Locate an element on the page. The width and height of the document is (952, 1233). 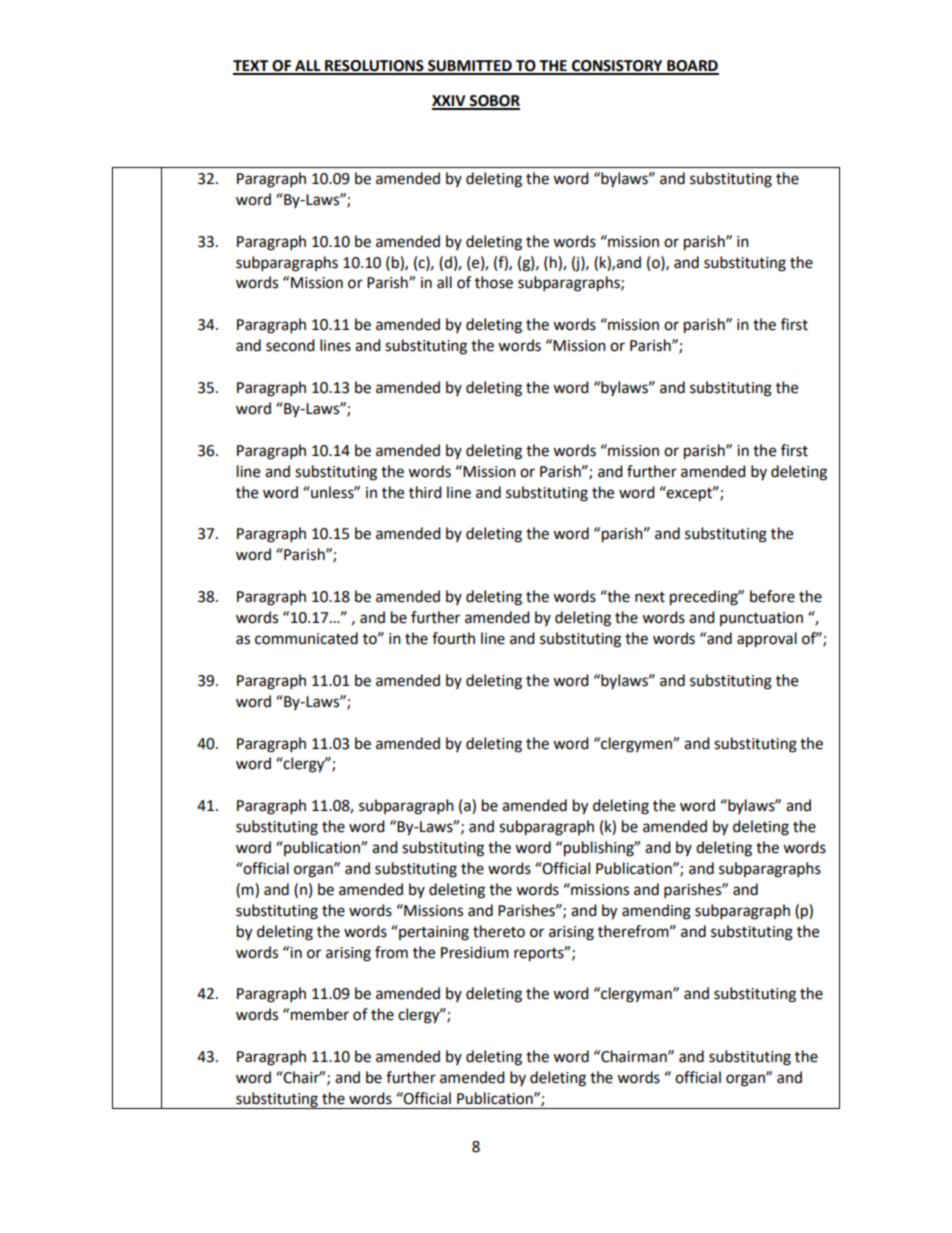
third is located at coordinates (425, 492).
